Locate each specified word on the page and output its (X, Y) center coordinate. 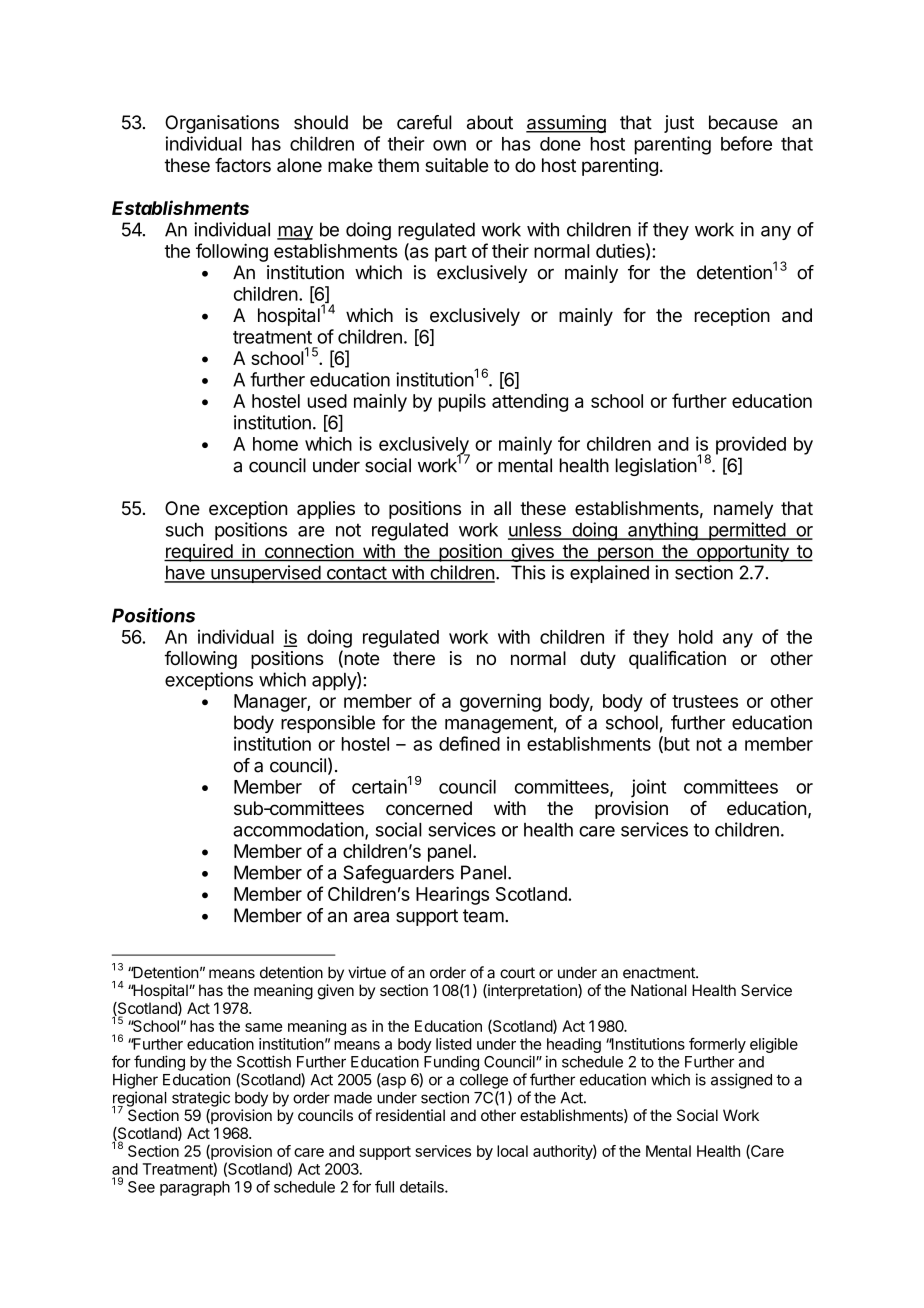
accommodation (299, 830)
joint (648, 788)
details (423, 1187)
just (679, 124)
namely (743, 510)
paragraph (195, 1188)
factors (243, 165)
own (449, 145)
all (502, 508)
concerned (429, 808)
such (184, 530)
